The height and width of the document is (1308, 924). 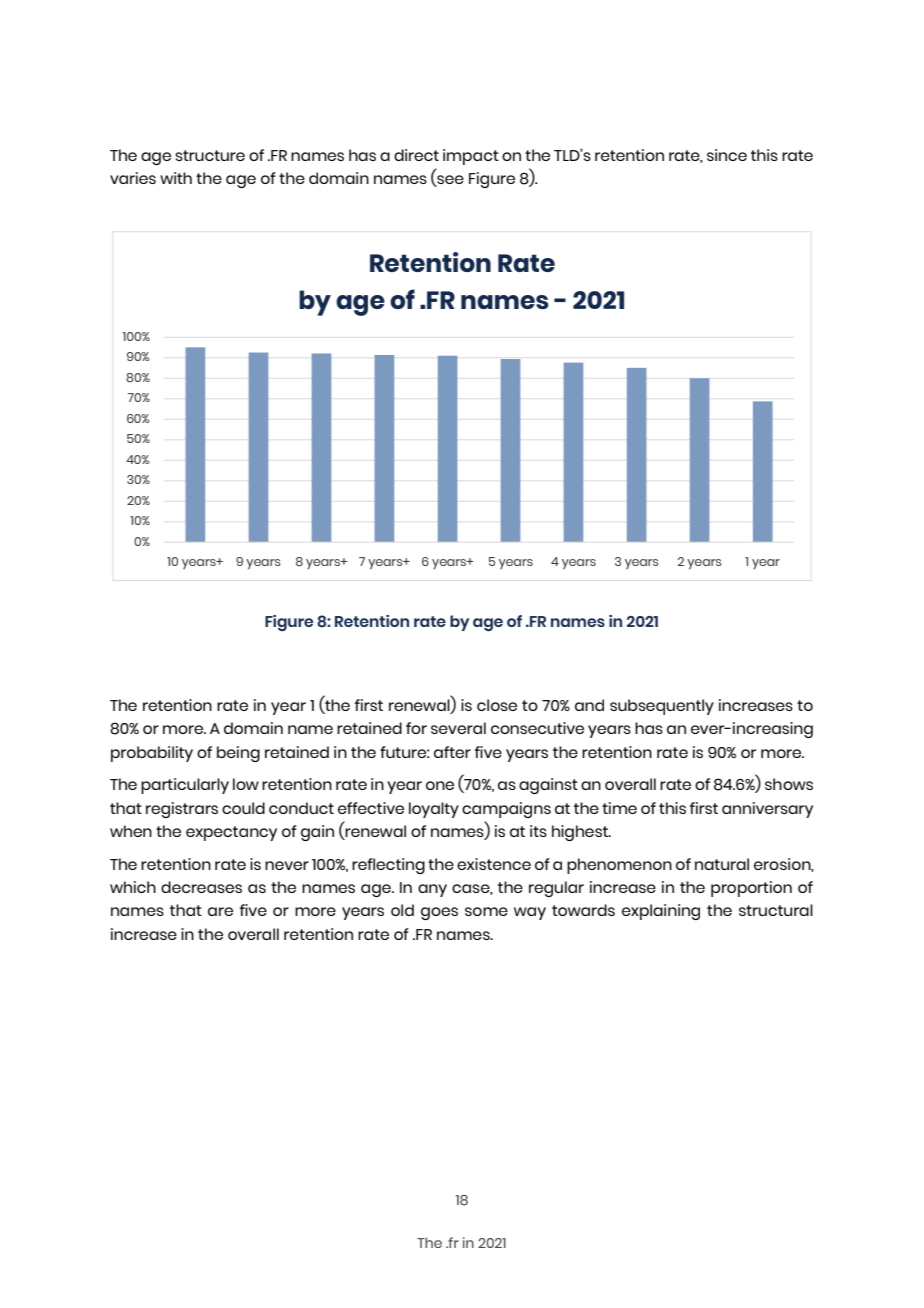 I want to click on and, so click(x=589, y=705).
